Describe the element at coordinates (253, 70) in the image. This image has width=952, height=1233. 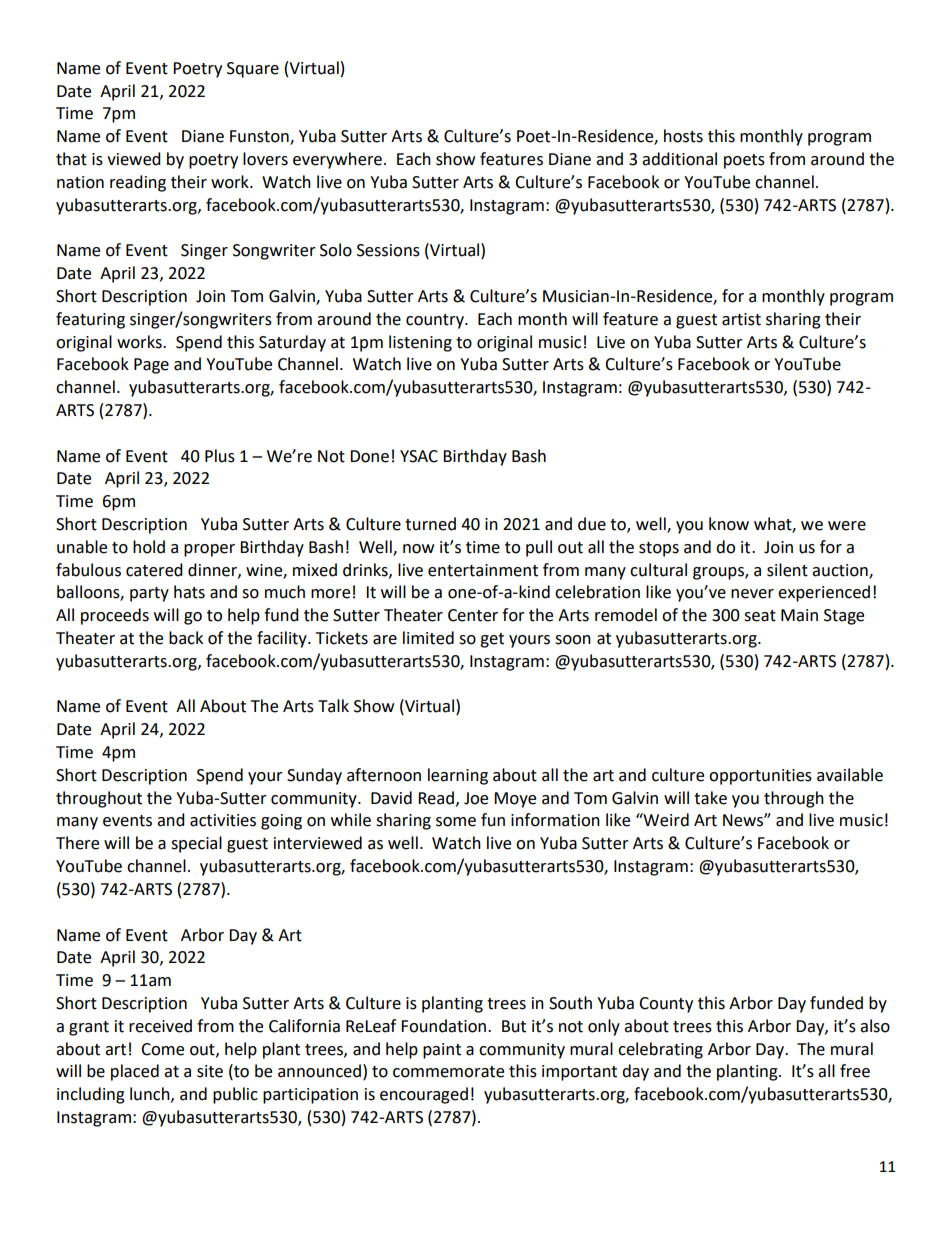
I see `Square` at that location.
